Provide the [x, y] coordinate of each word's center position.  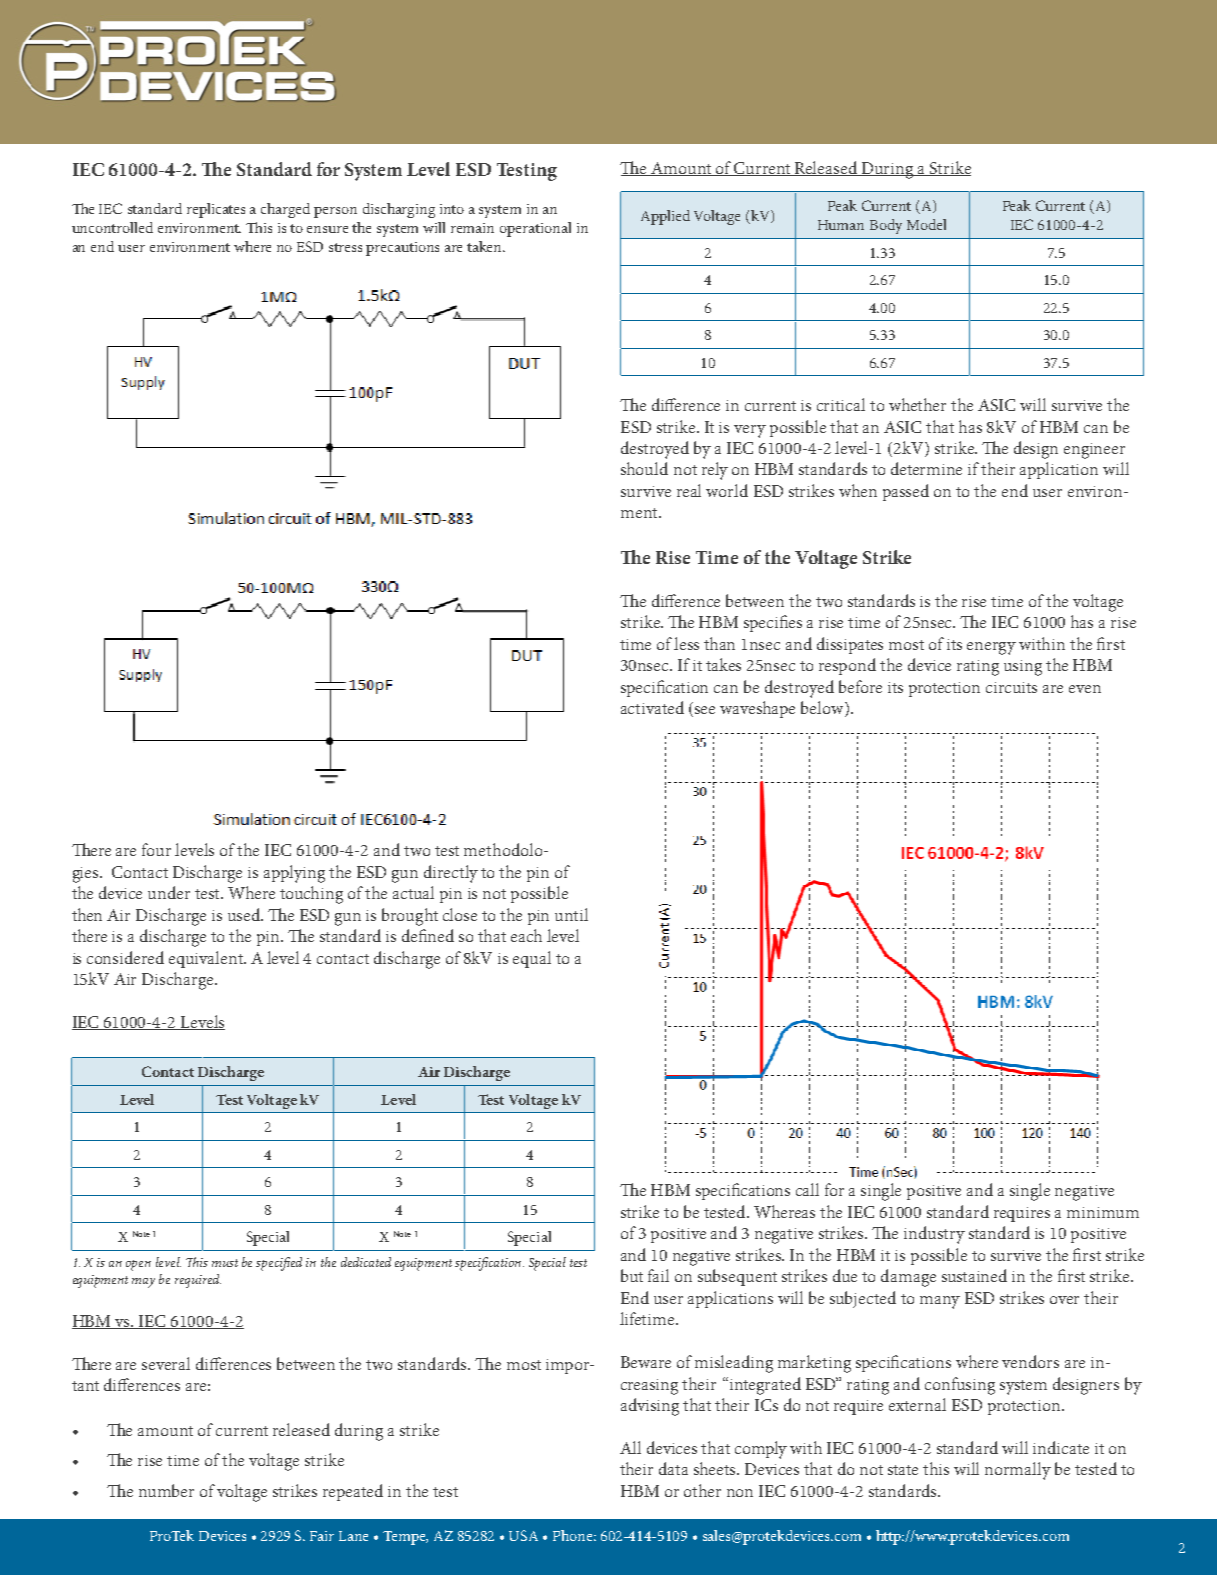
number [166, 1490]
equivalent [207, 959]
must [225, 1263]
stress [345, 247]
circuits [1011, 687]
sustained [974, 1275]
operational [535, 229]
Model [926, 224]
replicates [216, 210]
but [632, 1275]
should [644, 468]
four [156, 849]
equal [532, 959]
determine [926, 468]
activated [652, 707]
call [807, 1189]
